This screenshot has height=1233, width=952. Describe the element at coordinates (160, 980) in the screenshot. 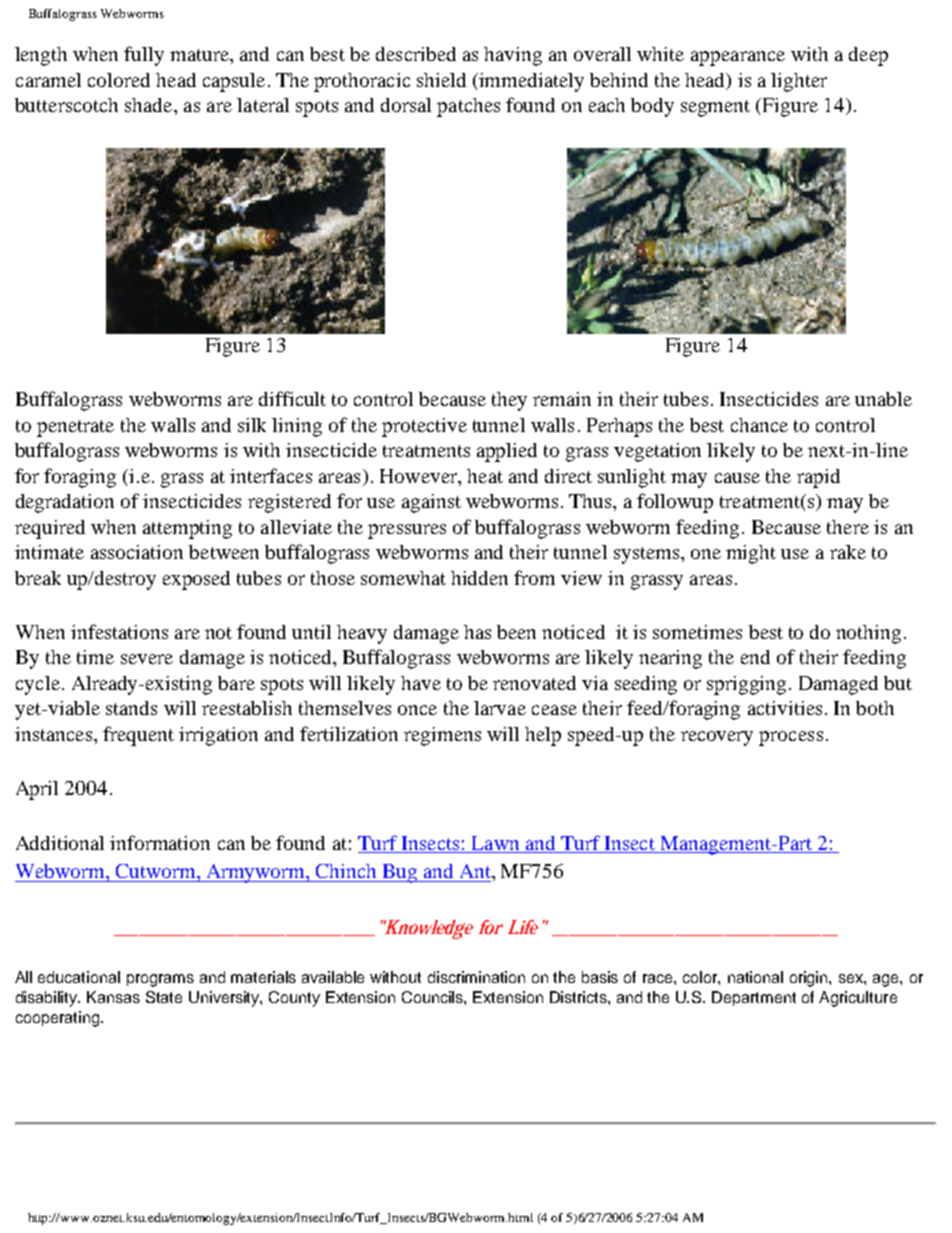

I see `programs` at that location.
